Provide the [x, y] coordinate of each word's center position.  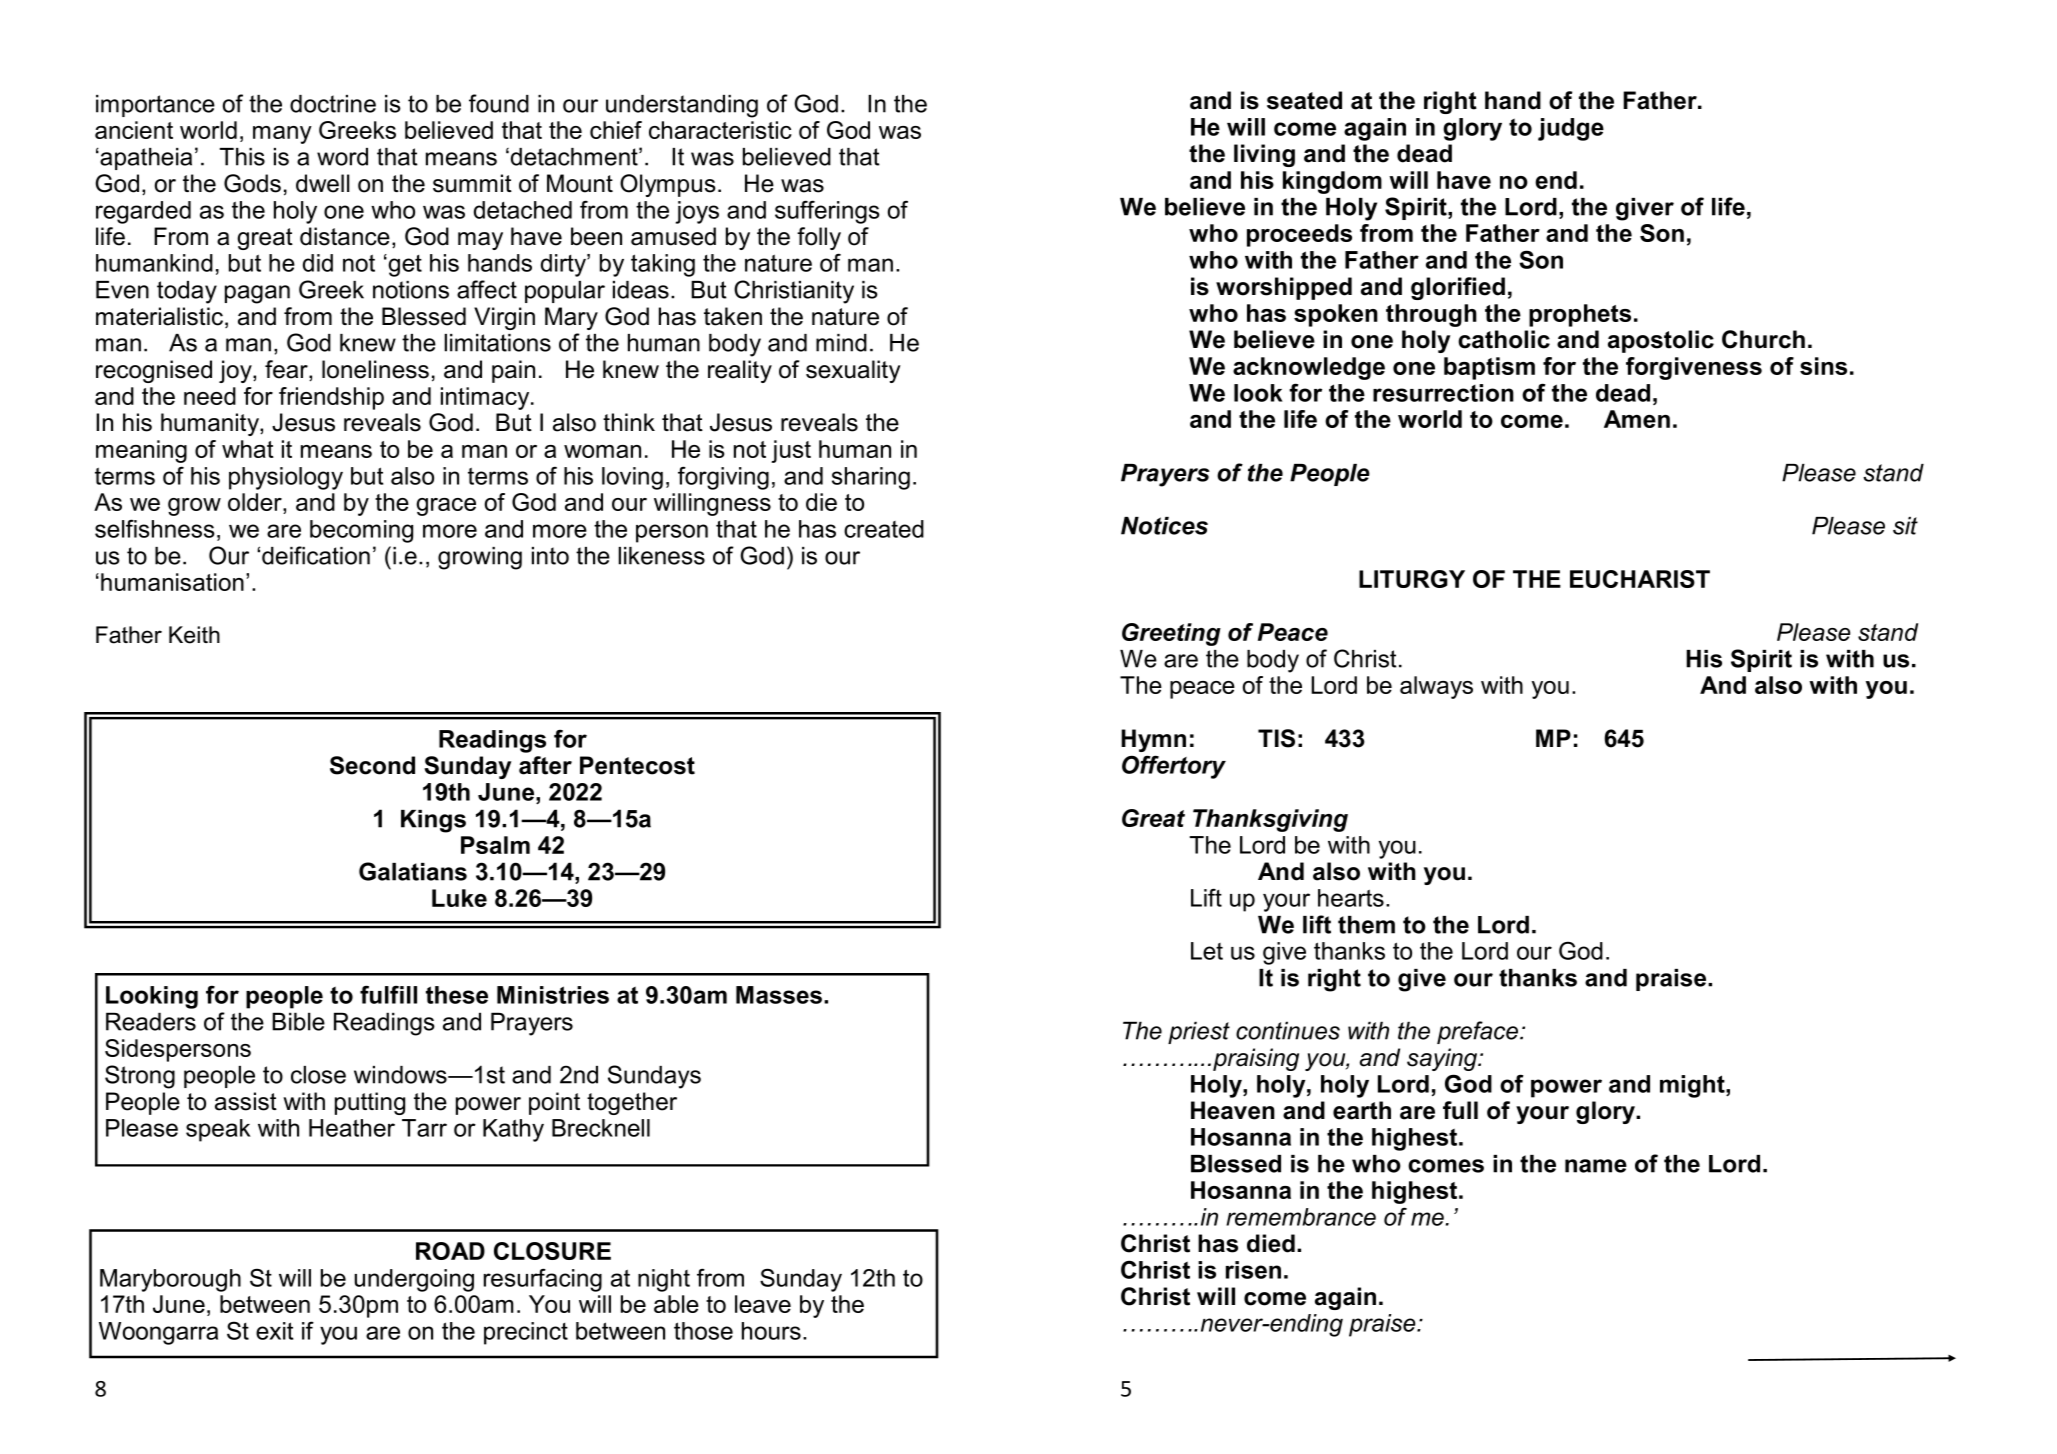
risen [1253, 1270]
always [1436, 687]
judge [1571, 129]
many [282, 135]
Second [372, 765]
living [1264, 155]
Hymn [1153, 740]
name [1596, 1166]
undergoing [414, 1280]
